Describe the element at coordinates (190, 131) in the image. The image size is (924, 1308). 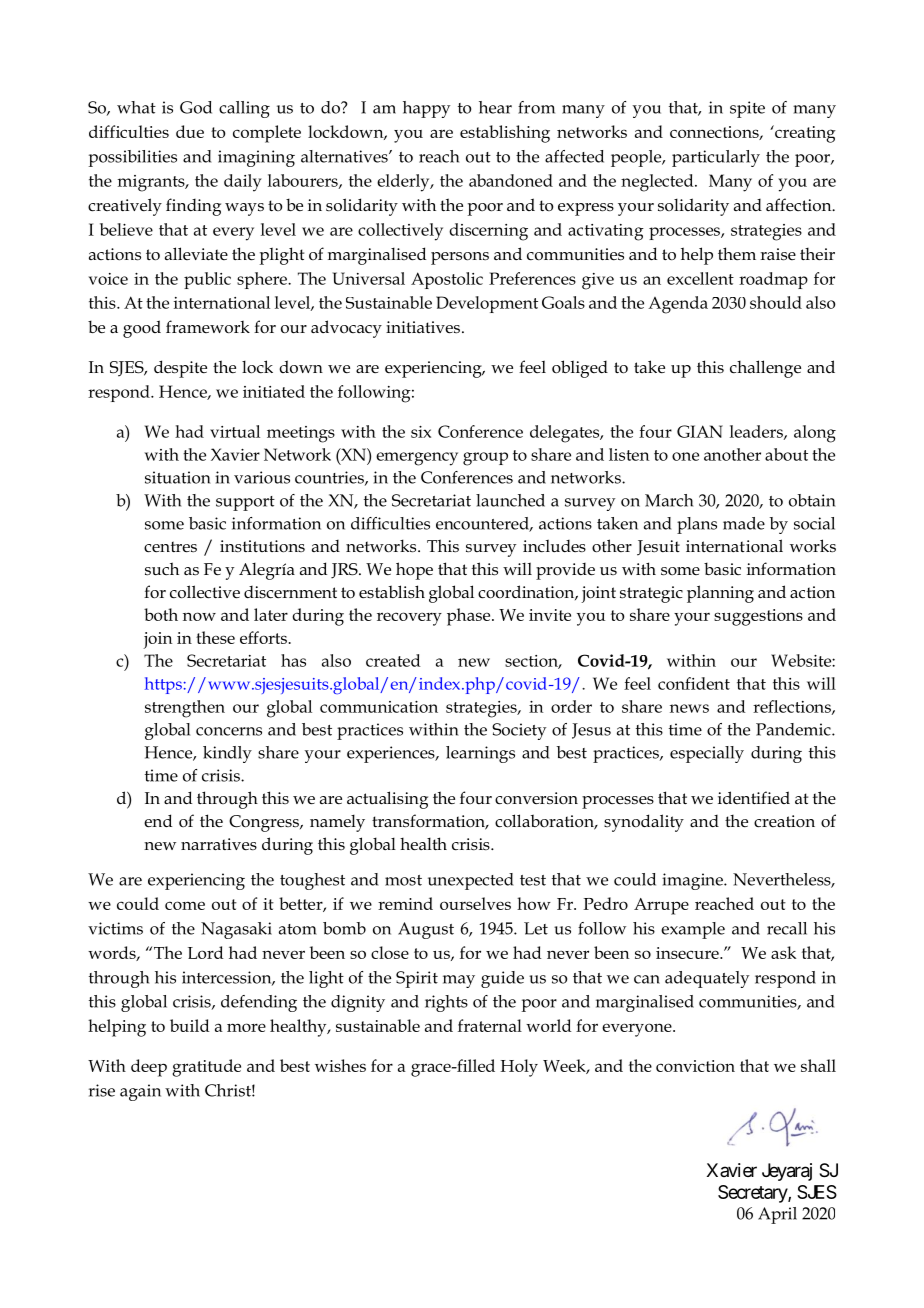
I see `due` at that location.
